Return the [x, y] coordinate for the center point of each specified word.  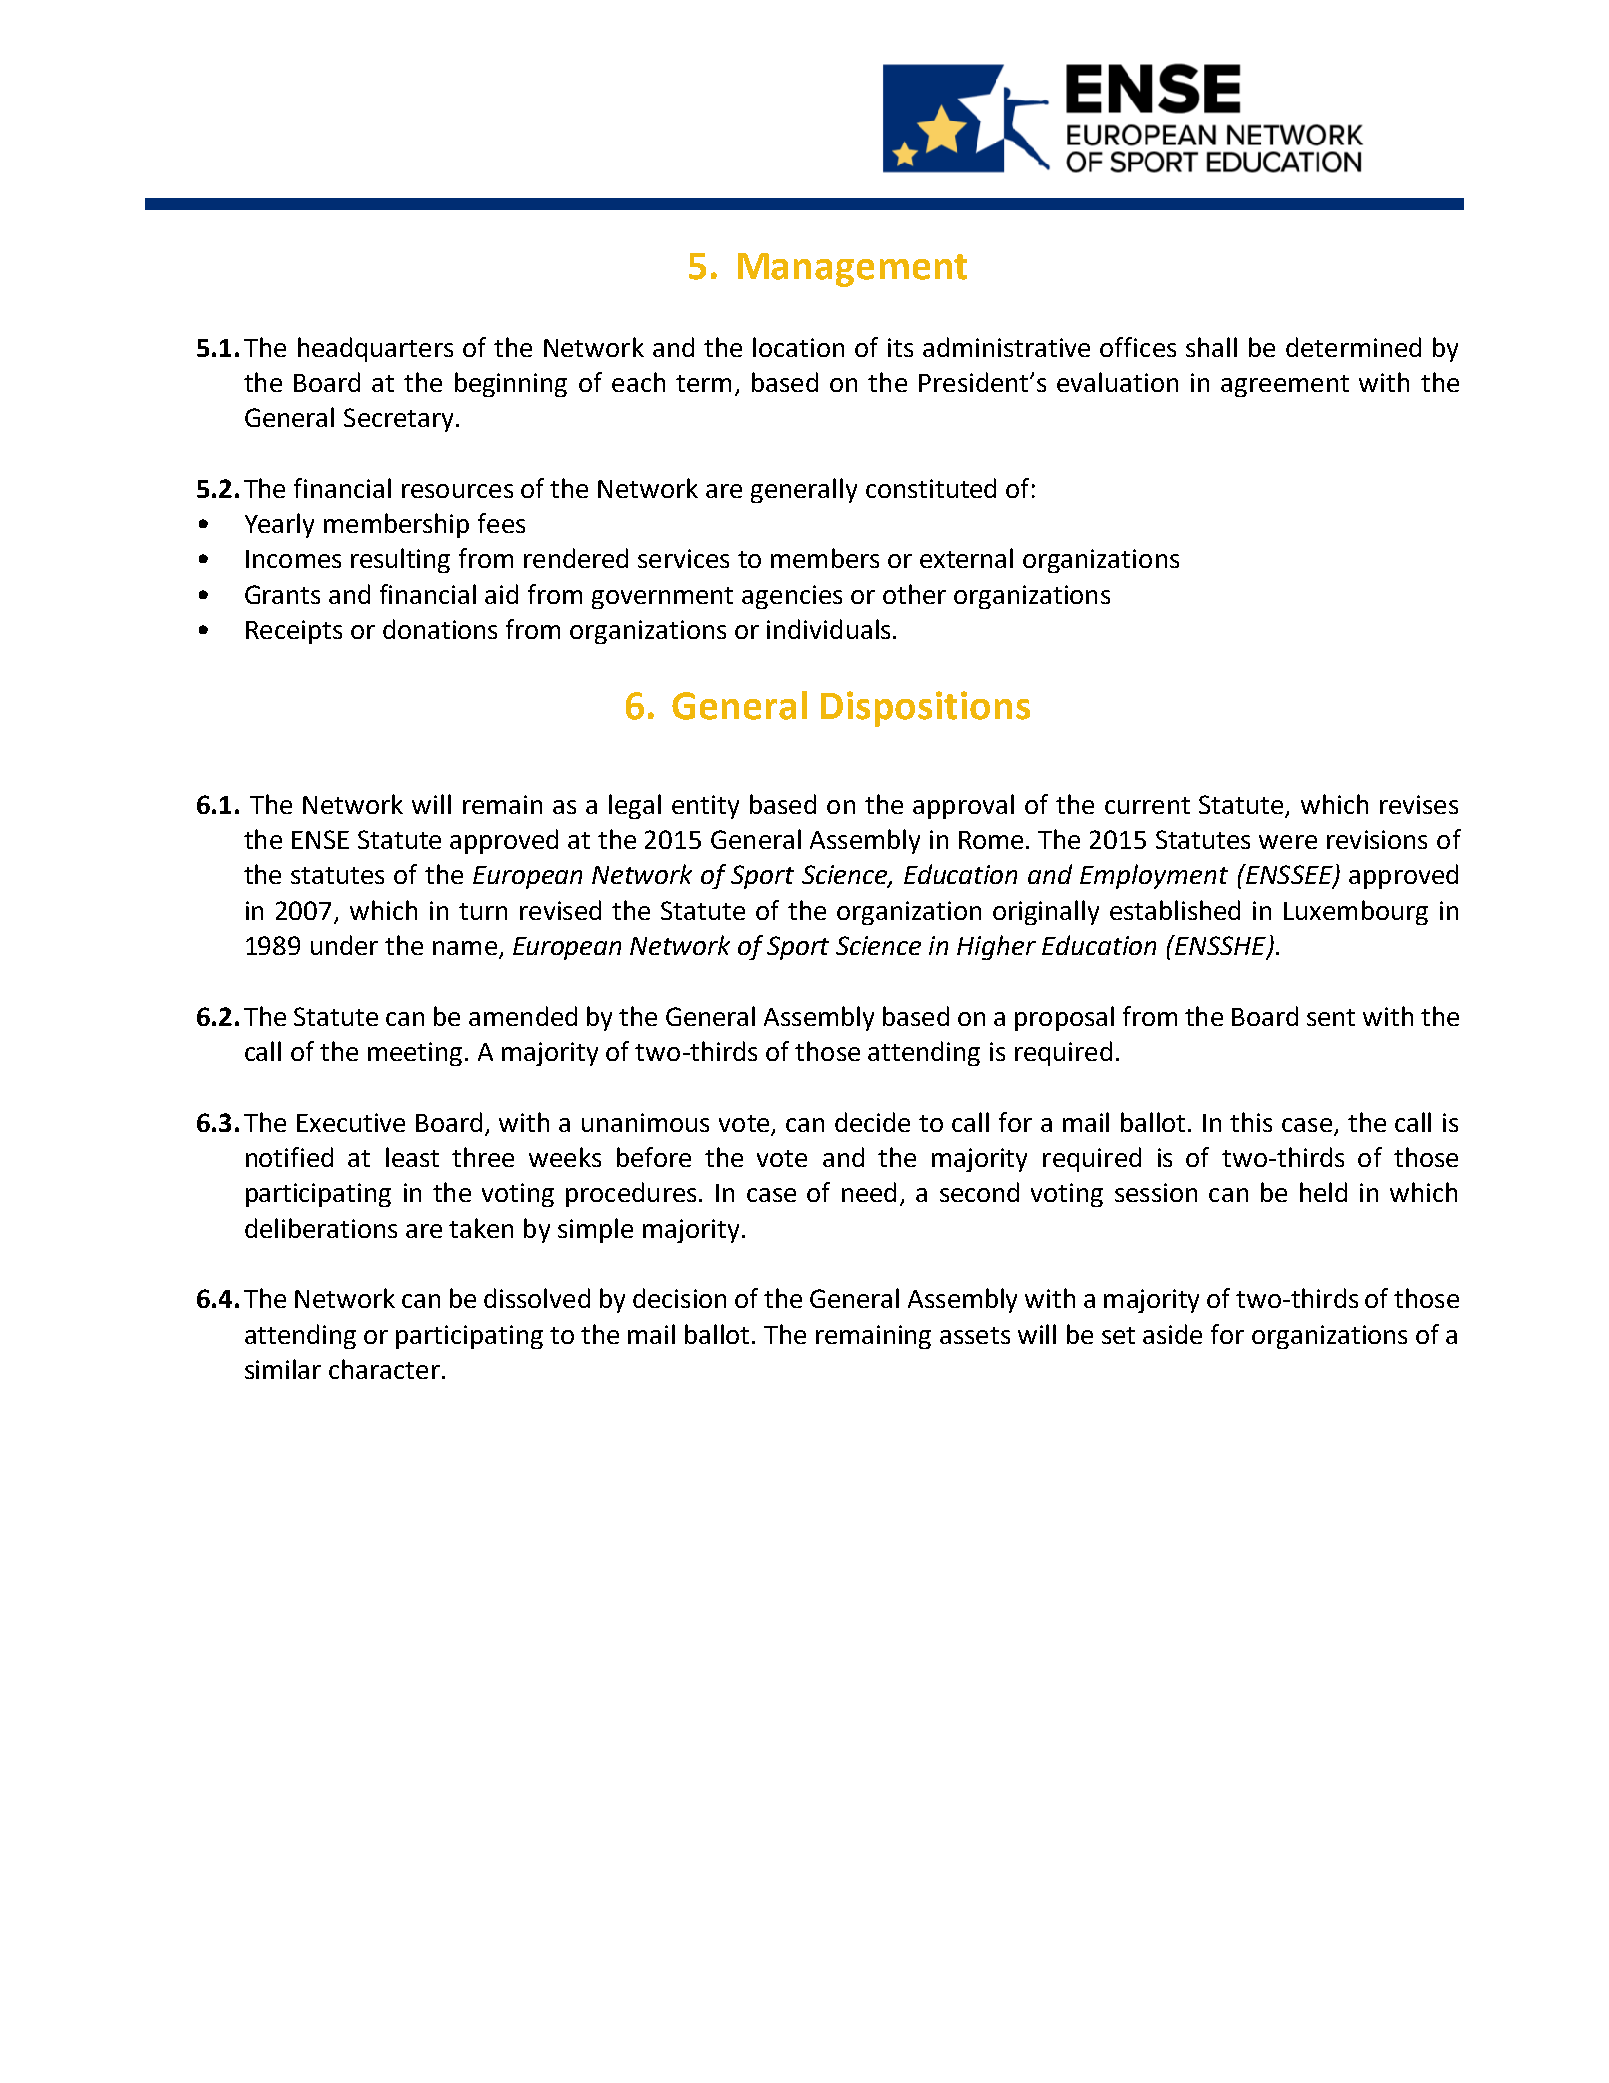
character [384, 1369]
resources [457, 491]
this [1251, 1122]
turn [483, 911]
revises [1419, 804]
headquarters [375, 349]
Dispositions [925, 709]
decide [872, 1122]
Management [852, 270]
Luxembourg [1356, 912]
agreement [1285, 386]
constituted [931, 488]
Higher [996, 947]
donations [440, 629]
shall [1211, 347]
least [412, 1157]
